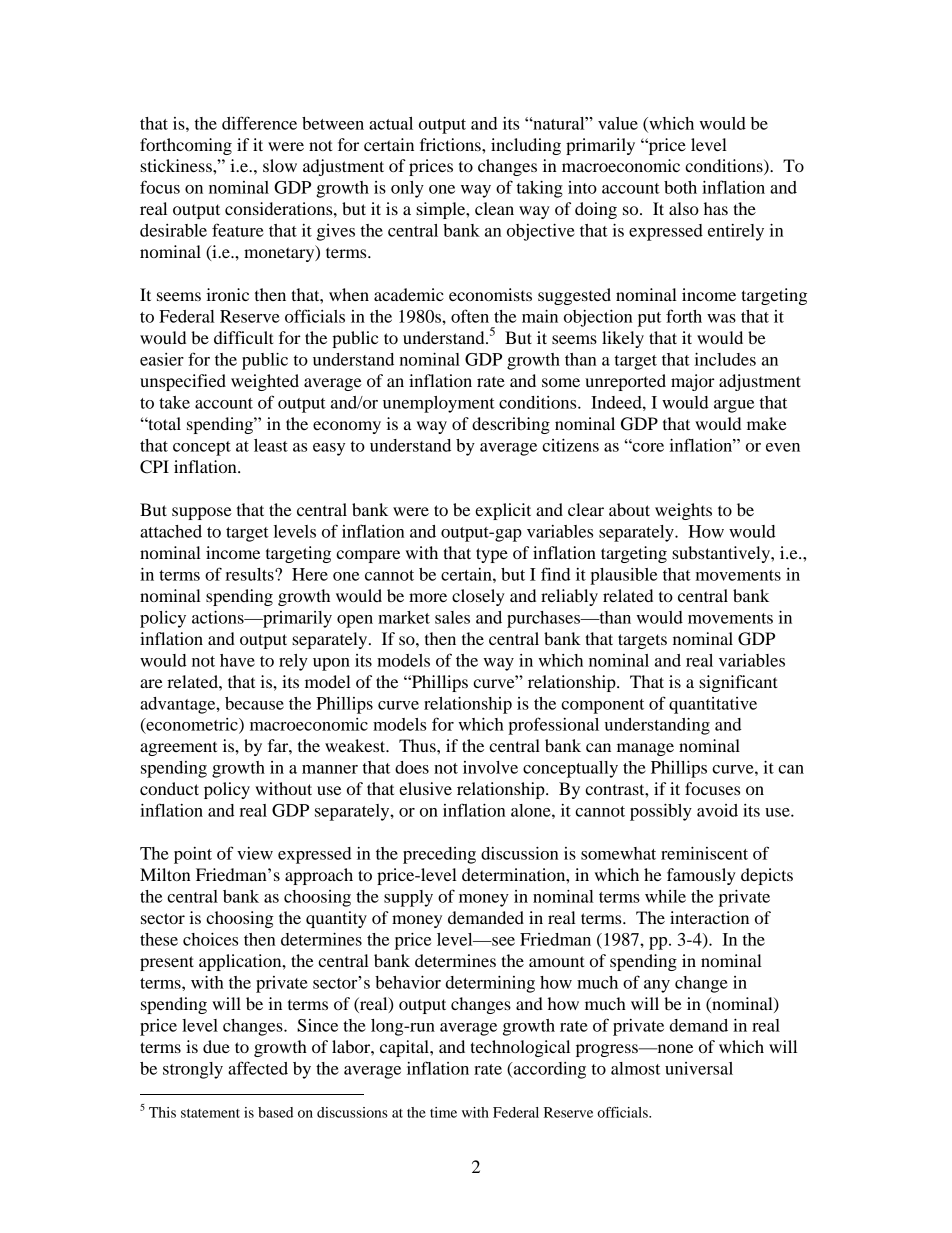 Image resolution: width=952 pixels, height=1233 pixels. Describe the element at coordinates (258, 1068) in the screenshot. I see `affected` at that location.
